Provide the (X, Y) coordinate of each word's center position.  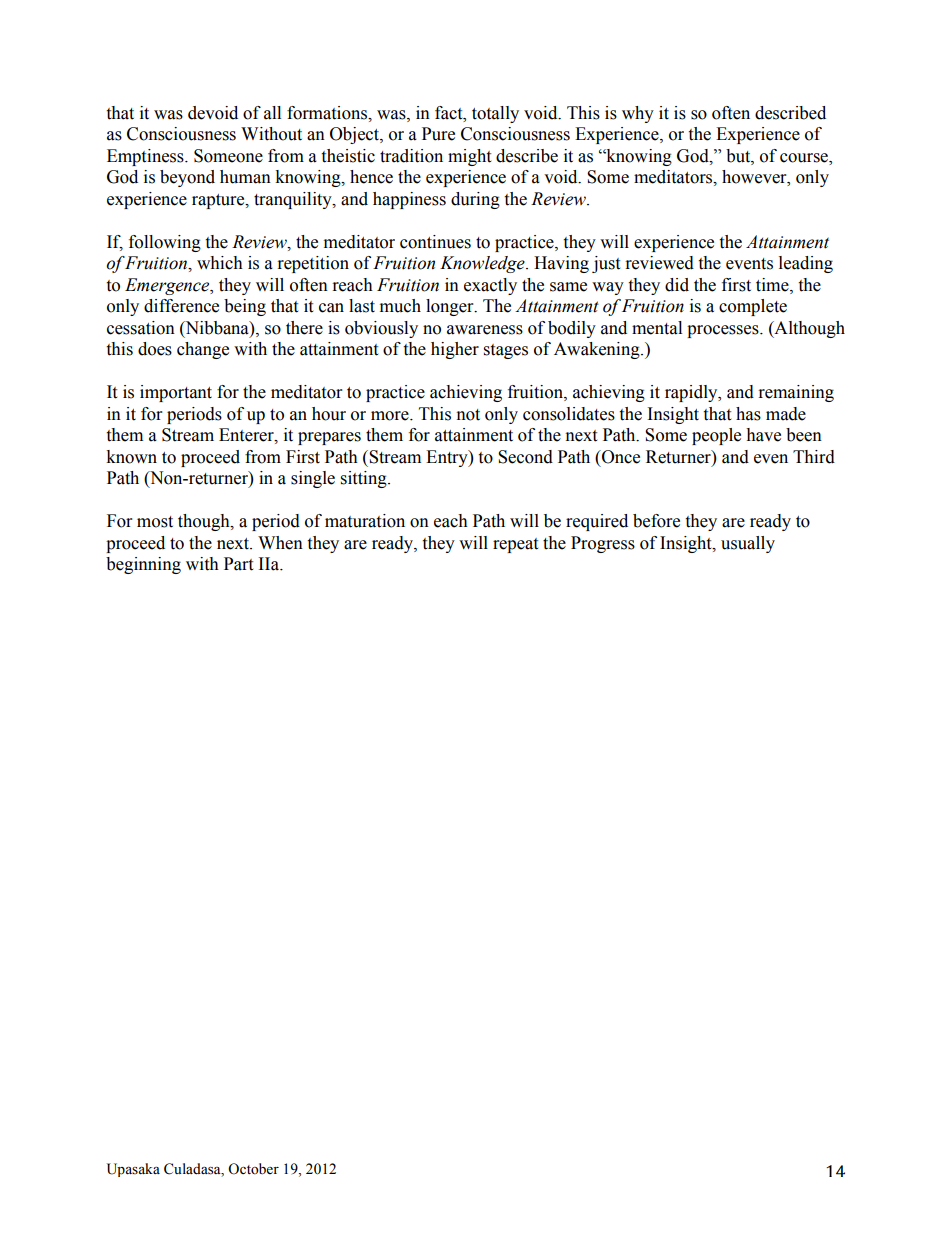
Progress (603, 544)
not (468, 415)
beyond (187, 178)
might (469, 157)
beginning (143, 565)
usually (748, 544)
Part (238, 564)
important (176, 393)
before (656, 521)
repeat (515, 545)
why (638, 114)
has (748, 414)
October (253, 1169)
